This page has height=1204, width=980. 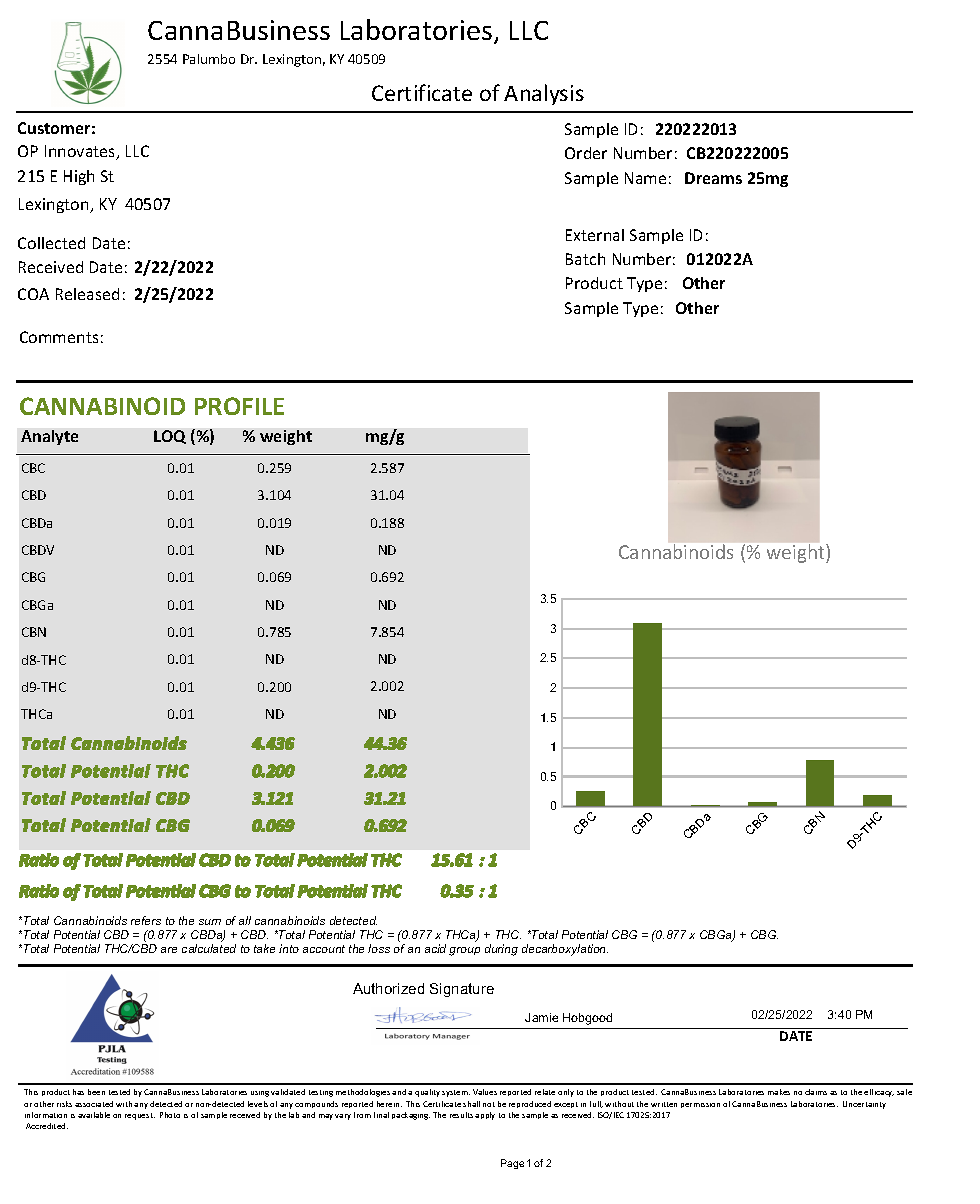 I want to click on Dreams, so click(x=713, y=178).
